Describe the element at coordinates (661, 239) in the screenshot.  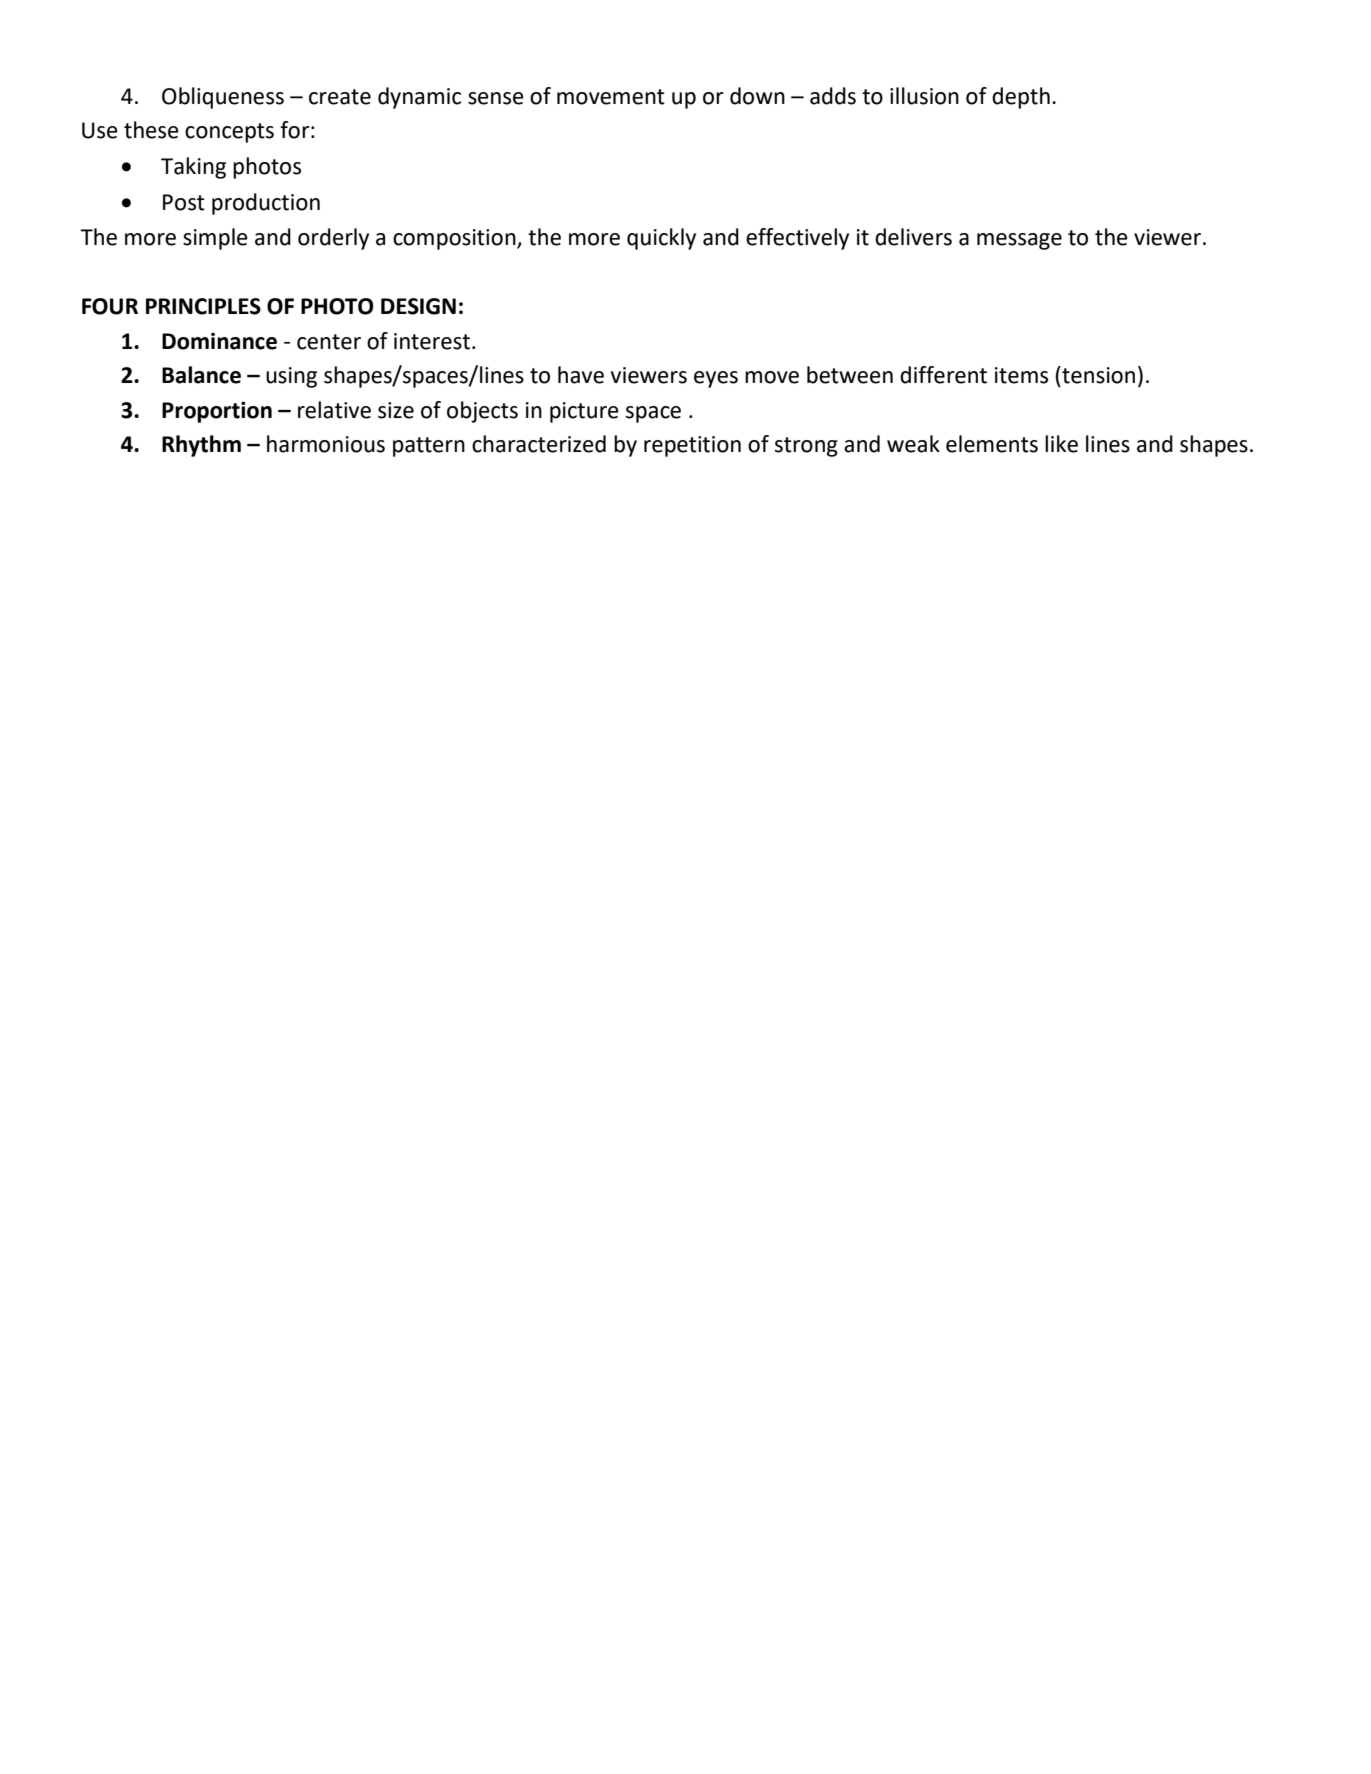
I see `quickly` at that location.
